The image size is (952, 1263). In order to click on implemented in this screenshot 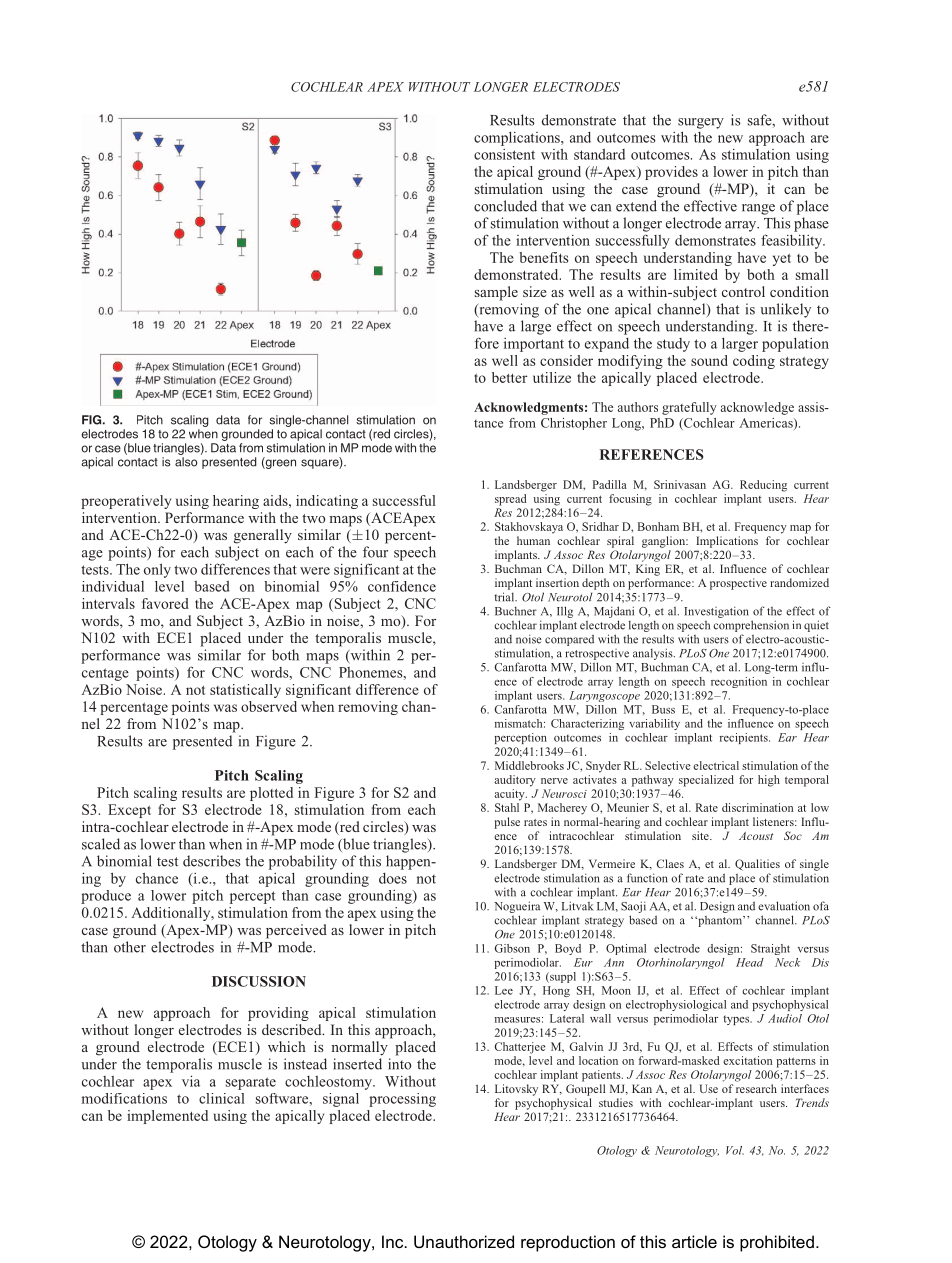, I will do `click(167, 1117)`.
